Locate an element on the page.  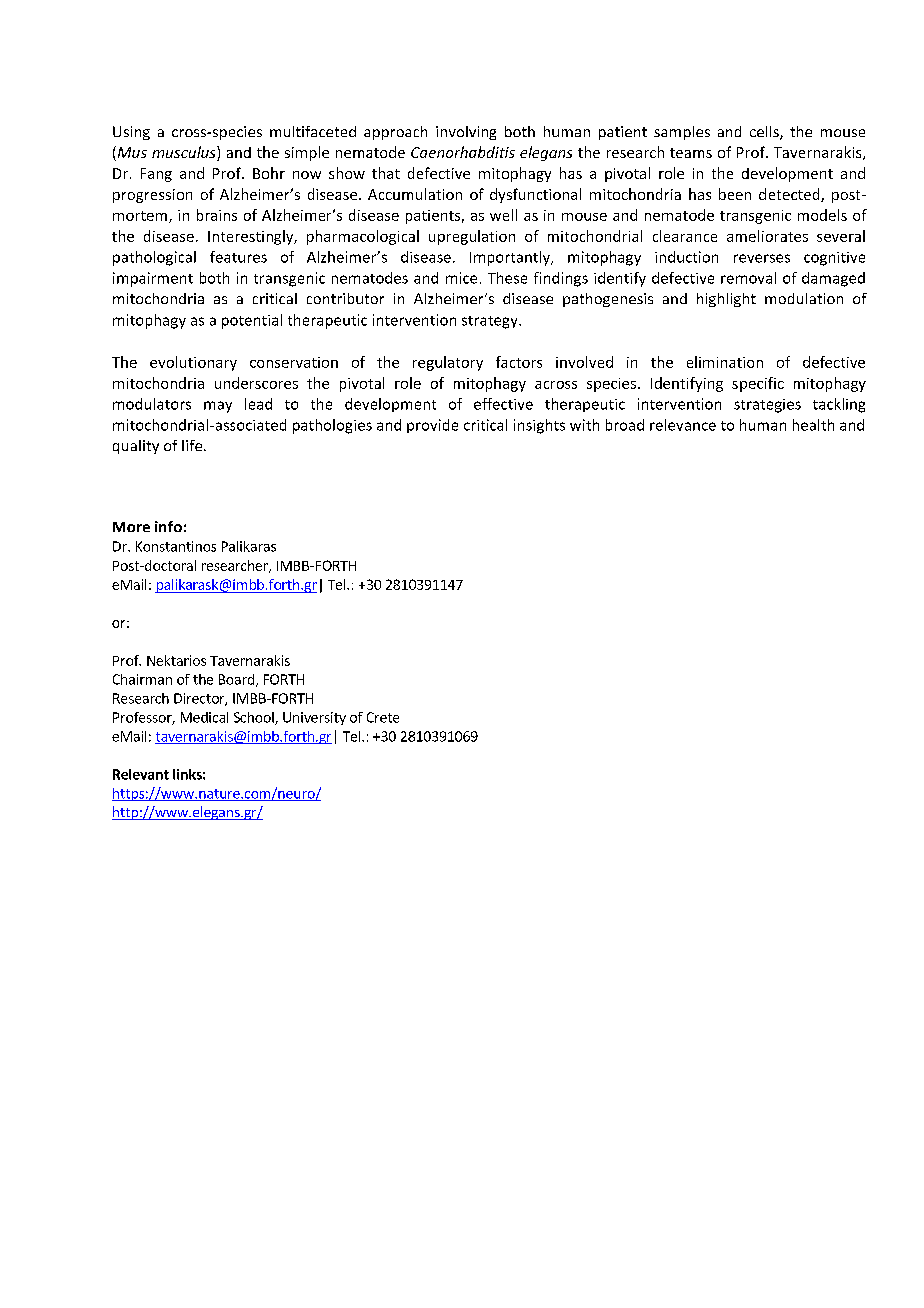
health is located at coordinates (813, 425).
